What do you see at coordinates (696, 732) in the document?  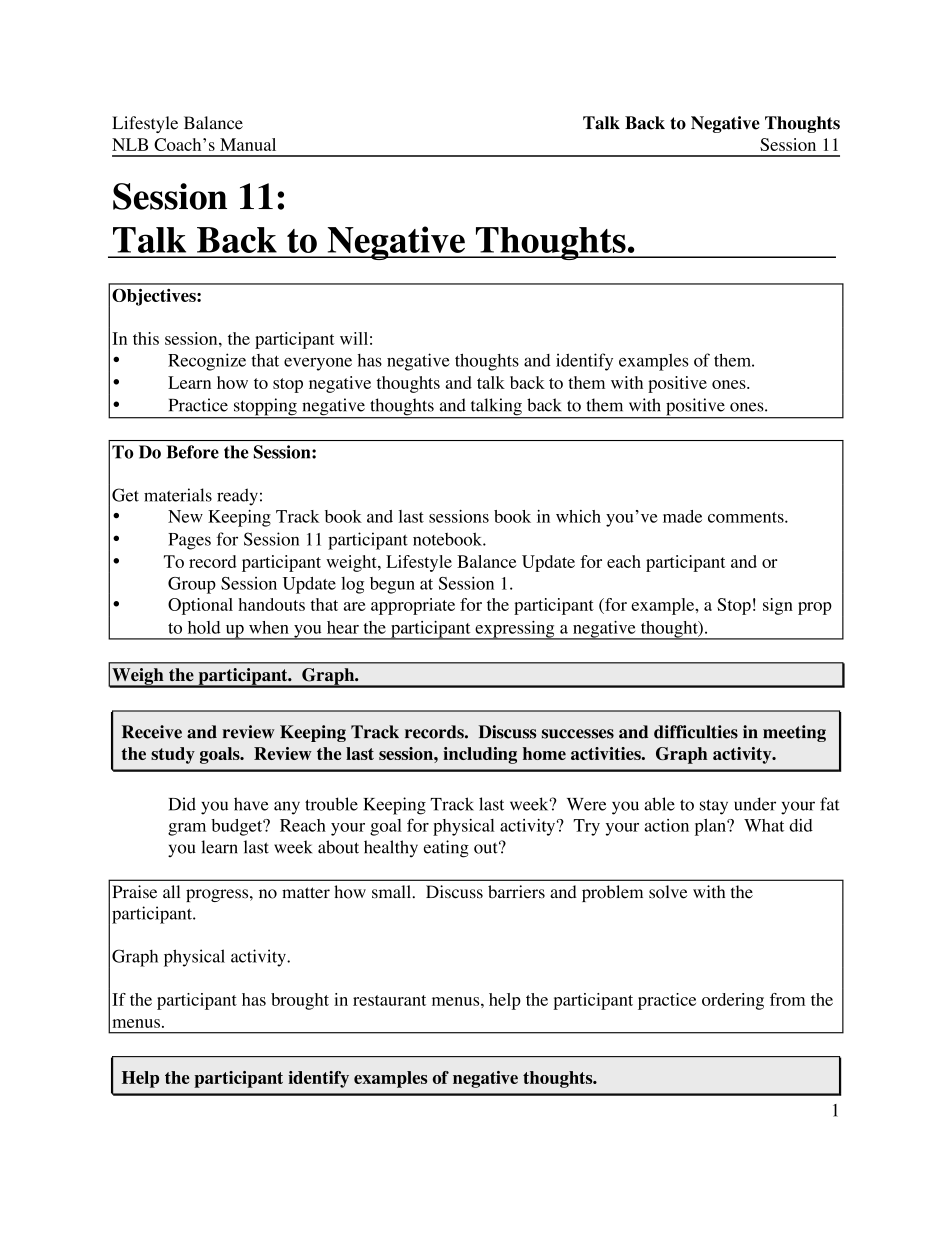 I see `difficulties` at bounding box center [696, 732].
